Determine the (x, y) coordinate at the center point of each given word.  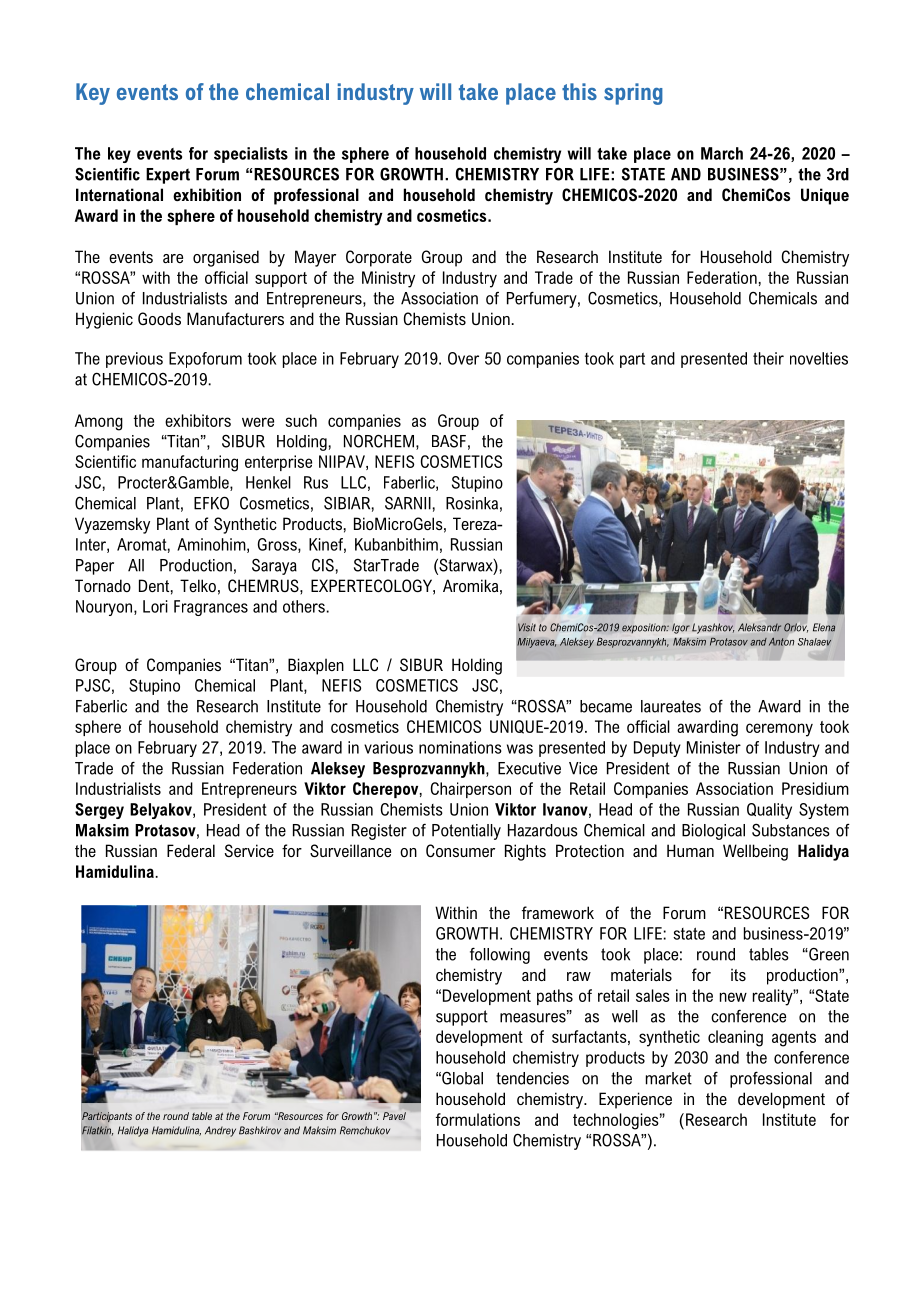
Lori (155, 606)
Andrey (220, 1131)
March (722, 153)
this (579, 91)
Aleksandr (759, 627)
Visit (527, 627)
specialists (251, 155)
